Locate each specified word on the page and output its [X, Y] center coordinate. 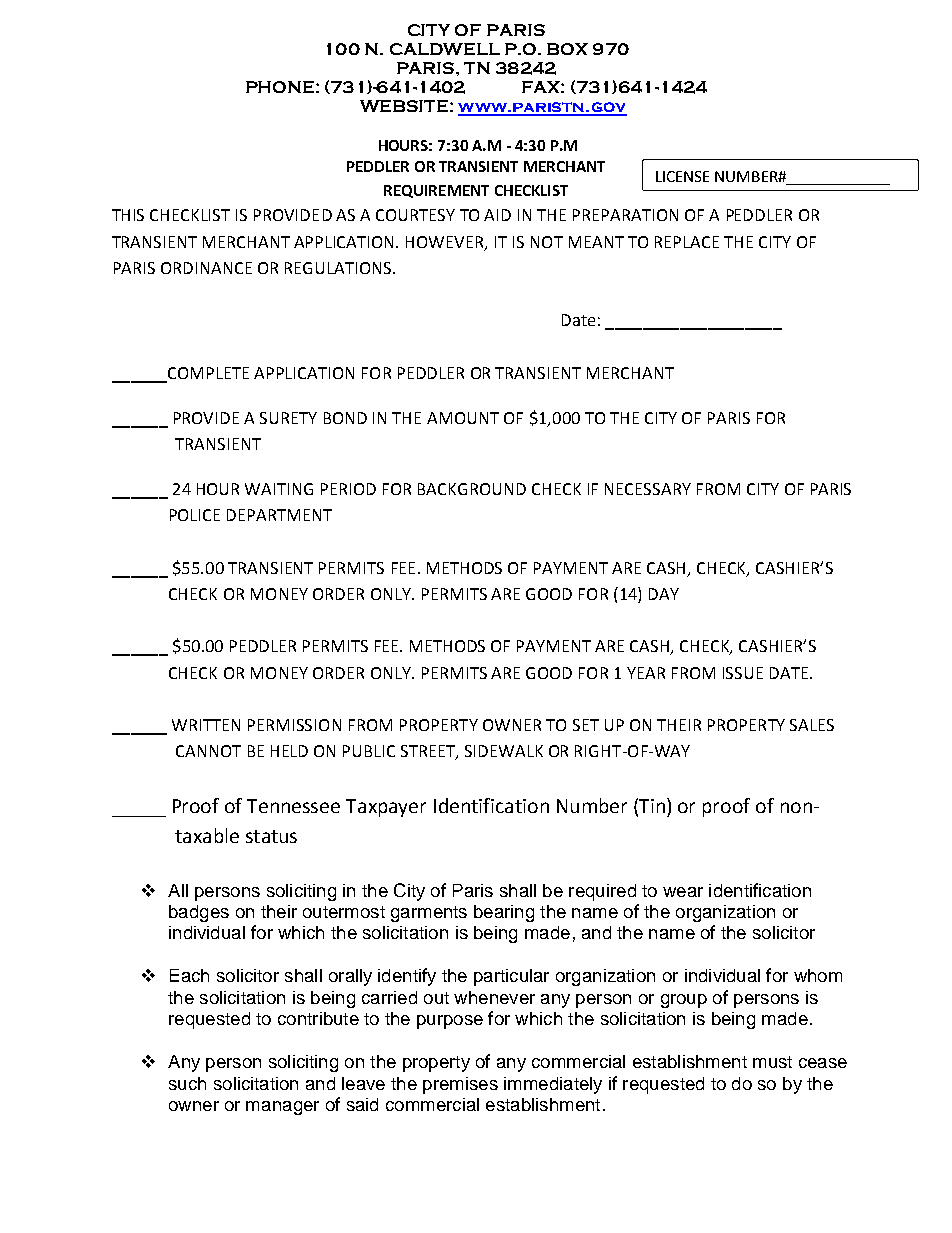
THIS [128, 215]
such [187, 1083]
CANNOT [208, 751]
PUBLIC [369, 751]
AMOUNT [463, 418]
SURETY [288, 418]
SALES [812, 725]
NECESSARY [648, 489]
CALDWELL [445, 49]
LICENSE [682, 176]
